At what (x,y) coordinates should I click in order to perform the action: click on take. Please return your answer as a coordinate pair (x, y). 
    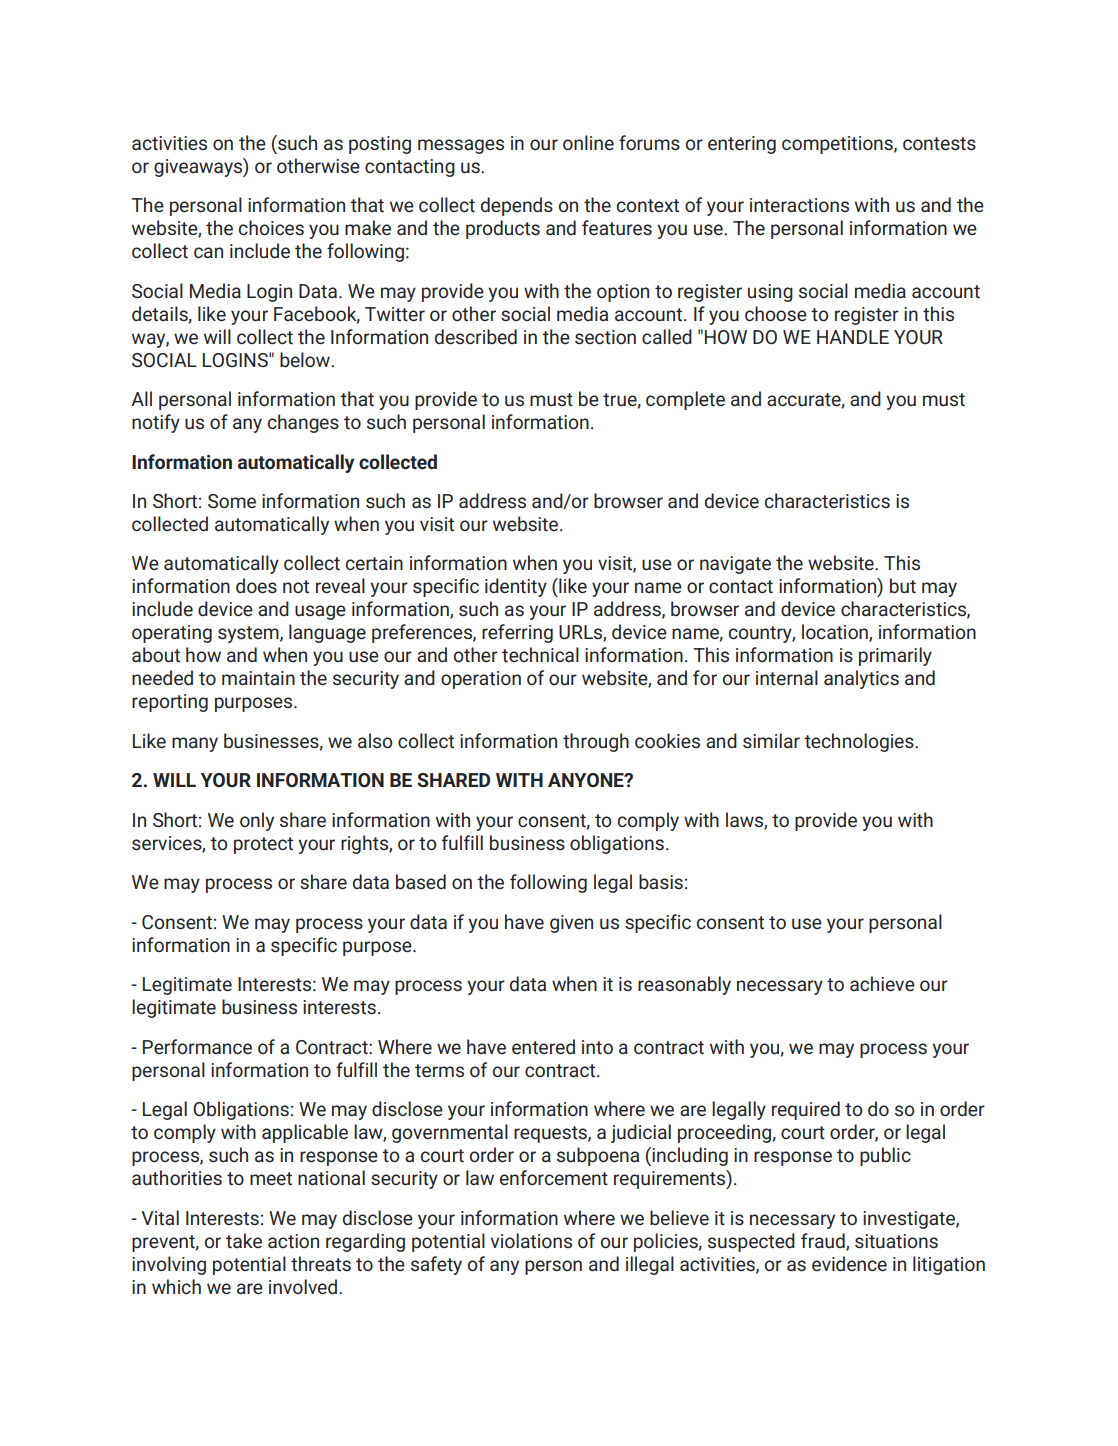
    Looking at the image, I should click on (244, 1241).
